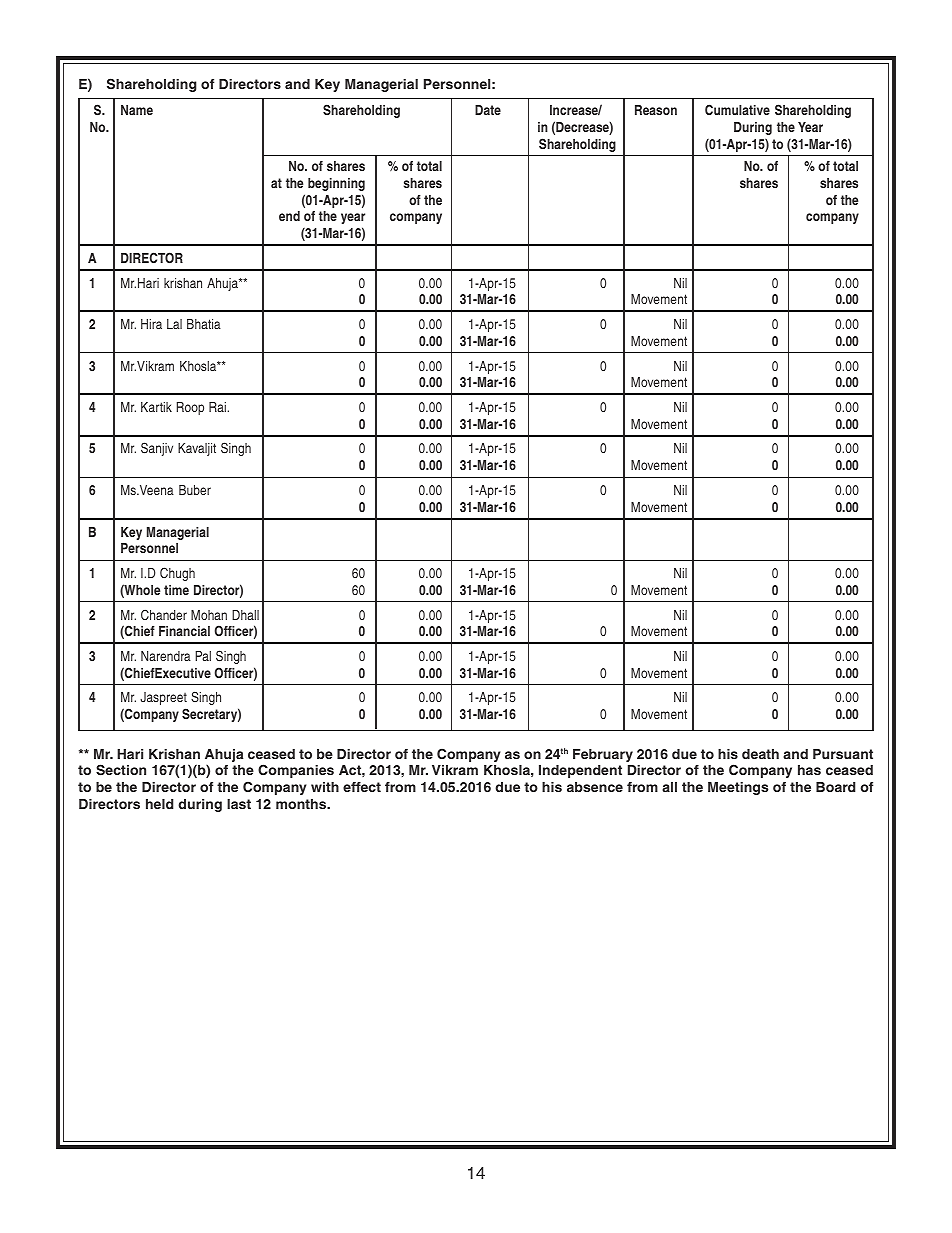  I want to click on Pal, so click(203, 656).
